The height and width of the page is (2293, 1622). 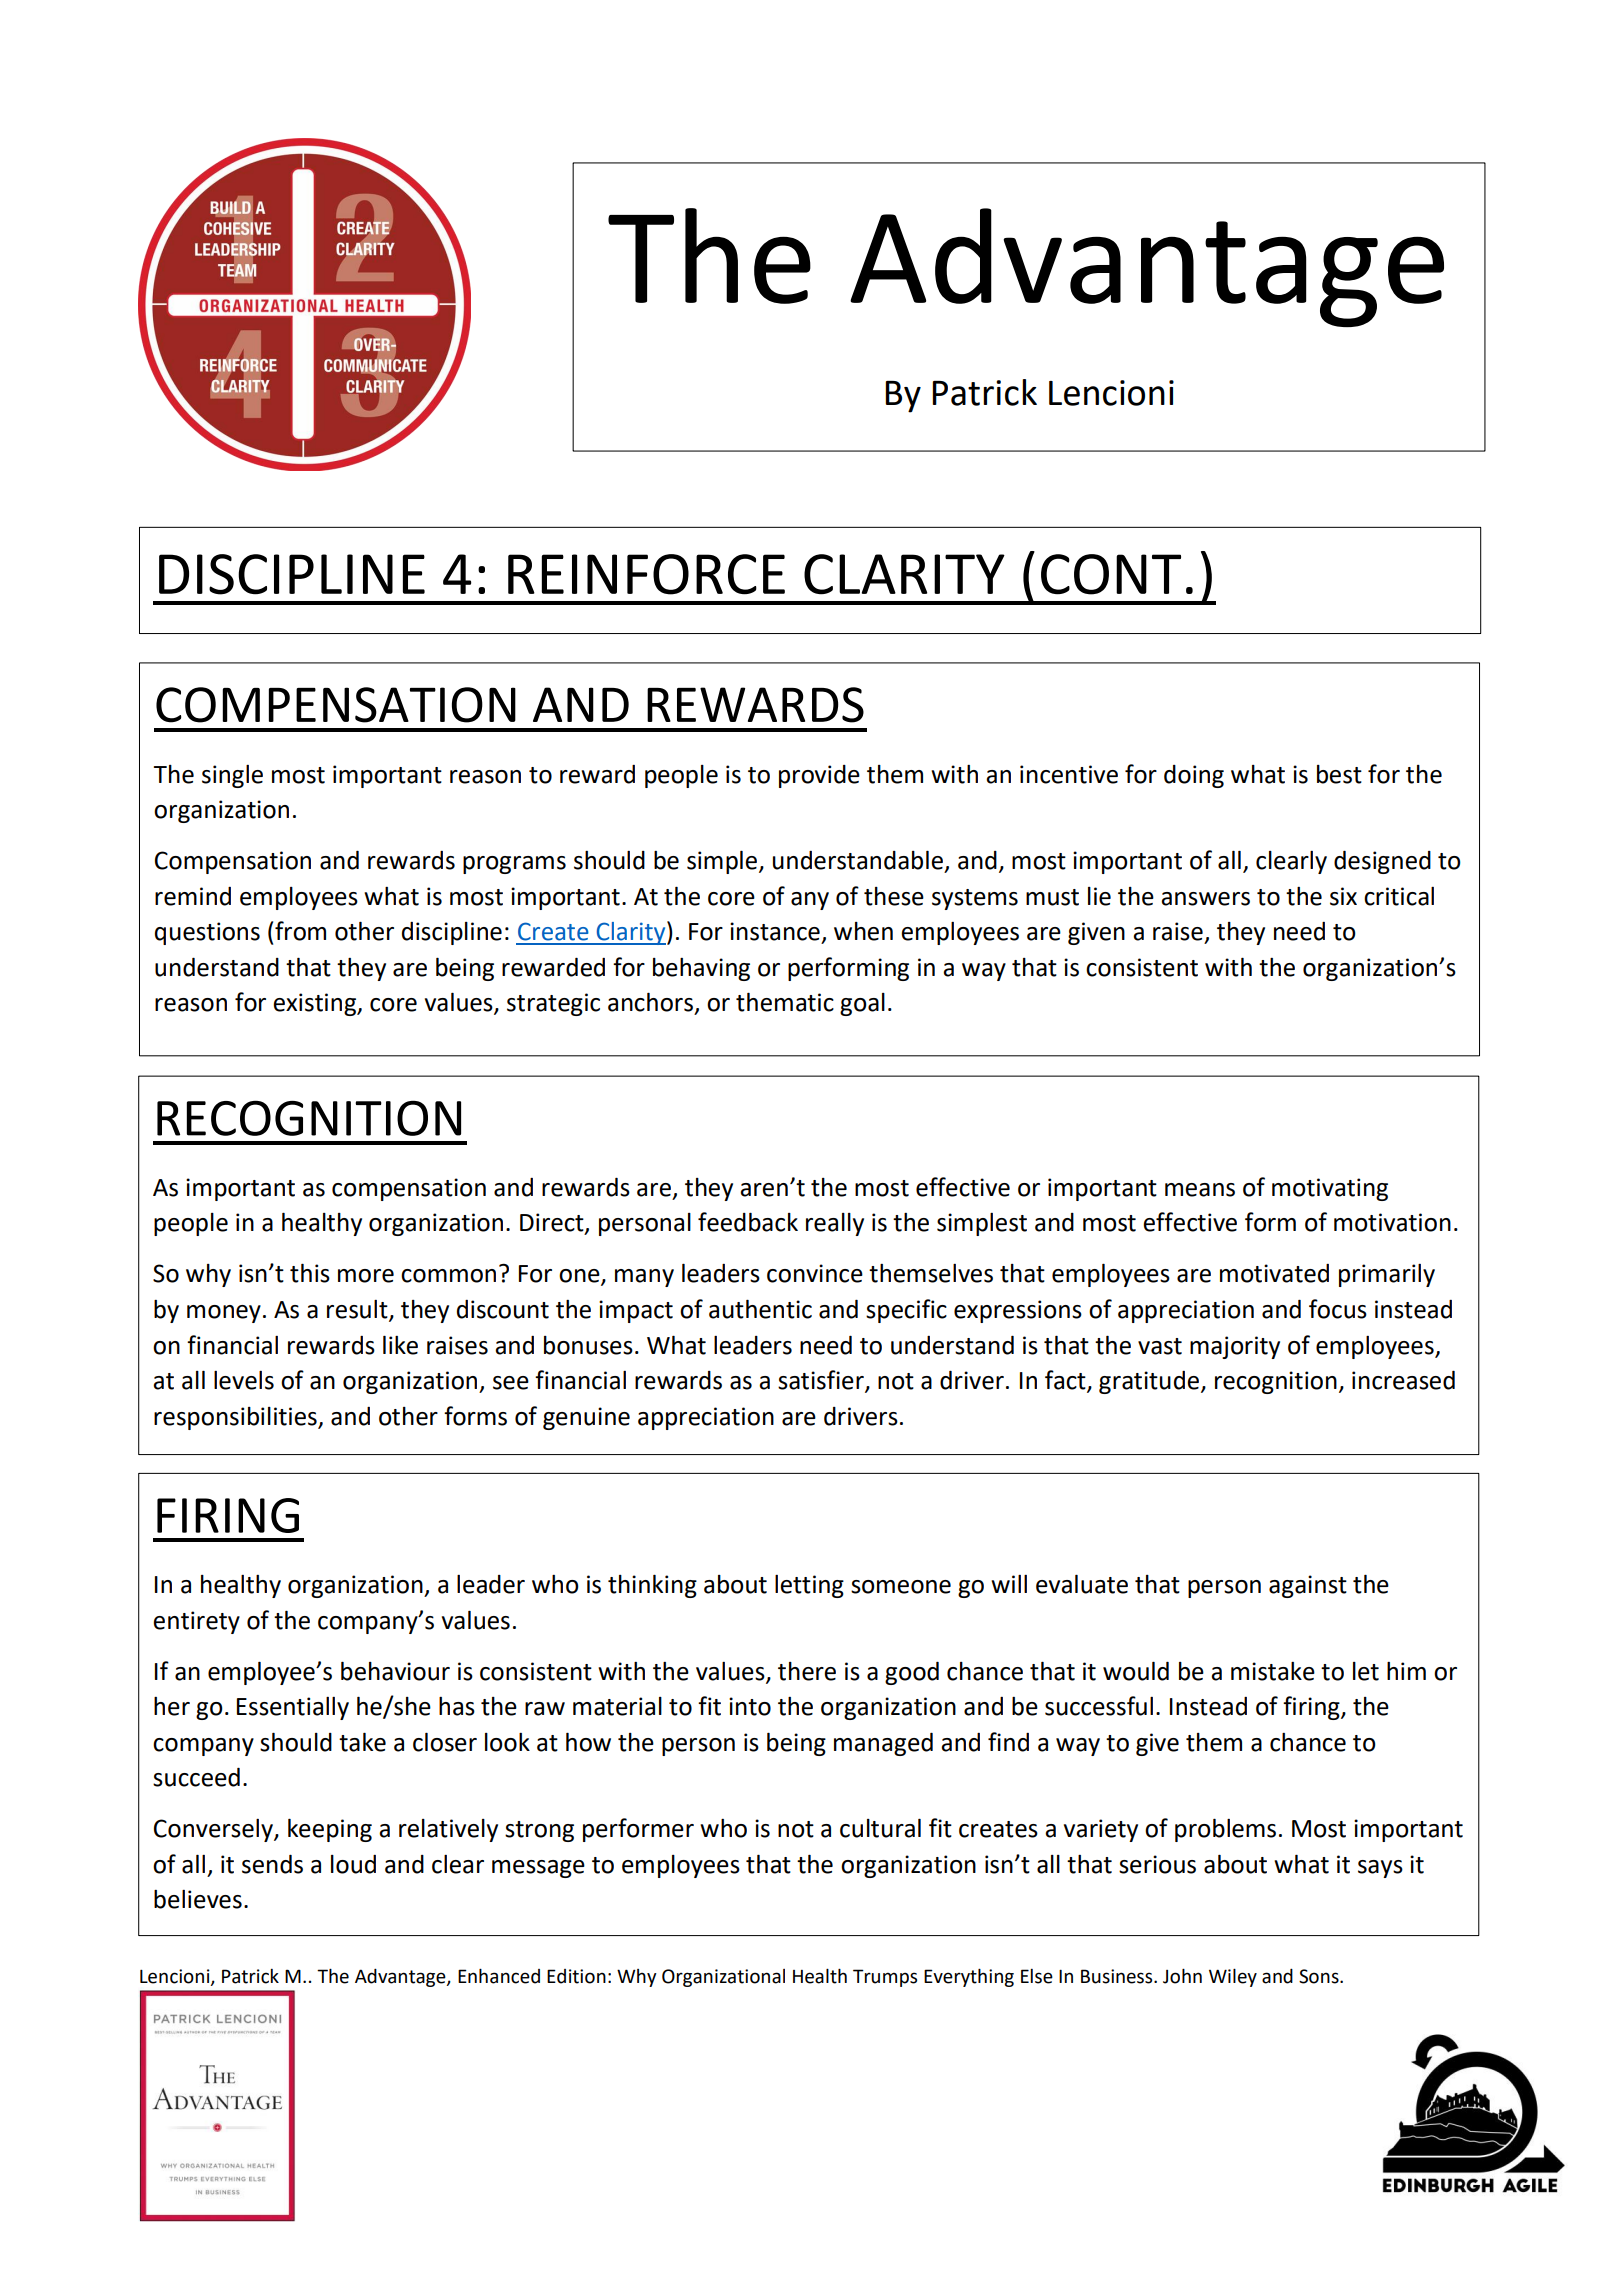 I want to click on motivated, so click(x=1274, y=1273).
